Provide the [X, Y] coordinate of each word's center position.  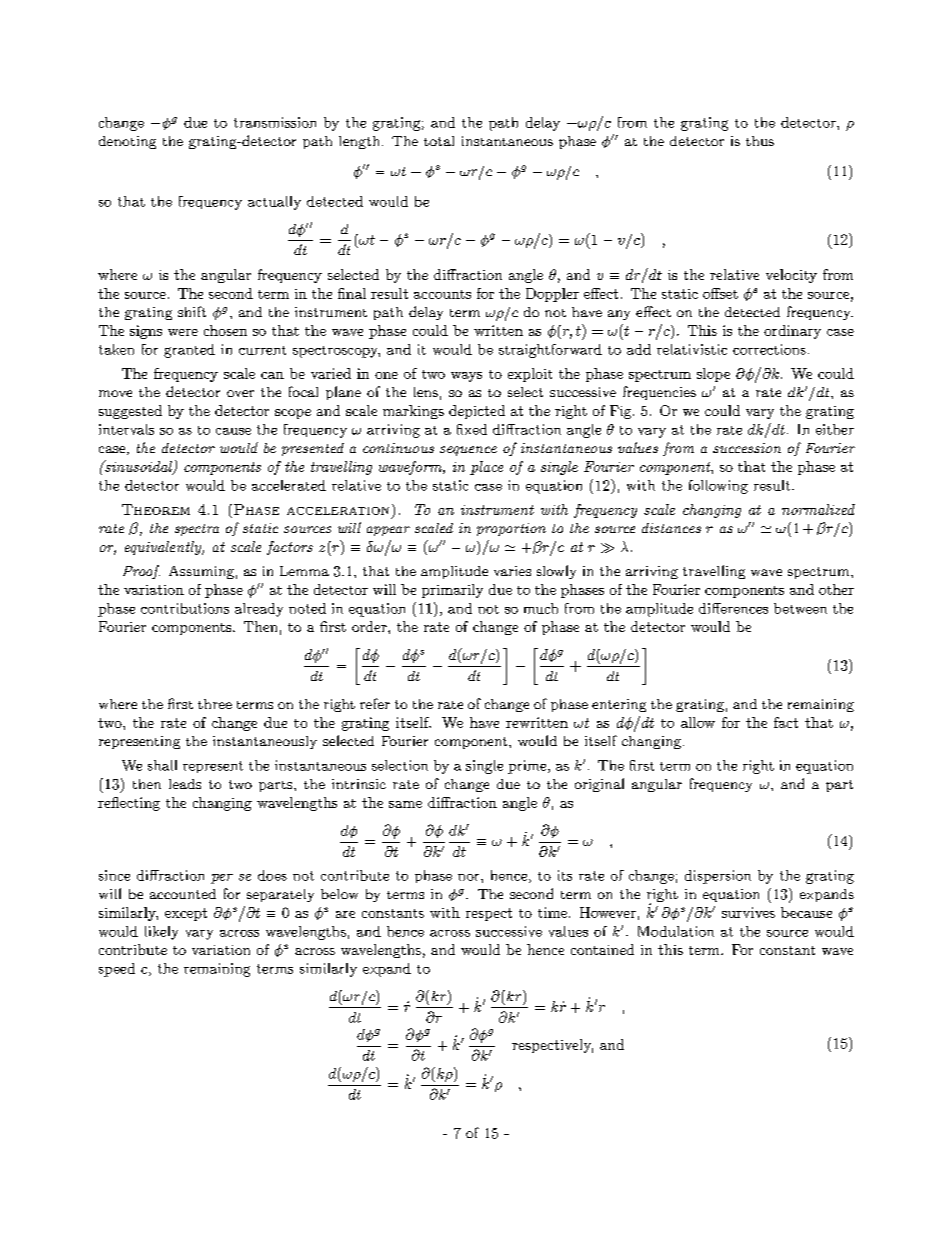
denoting [127, 142]
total [439, 141]
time [552, 912]
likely [161, 933]
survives [748, 912]
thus [760, 141]
